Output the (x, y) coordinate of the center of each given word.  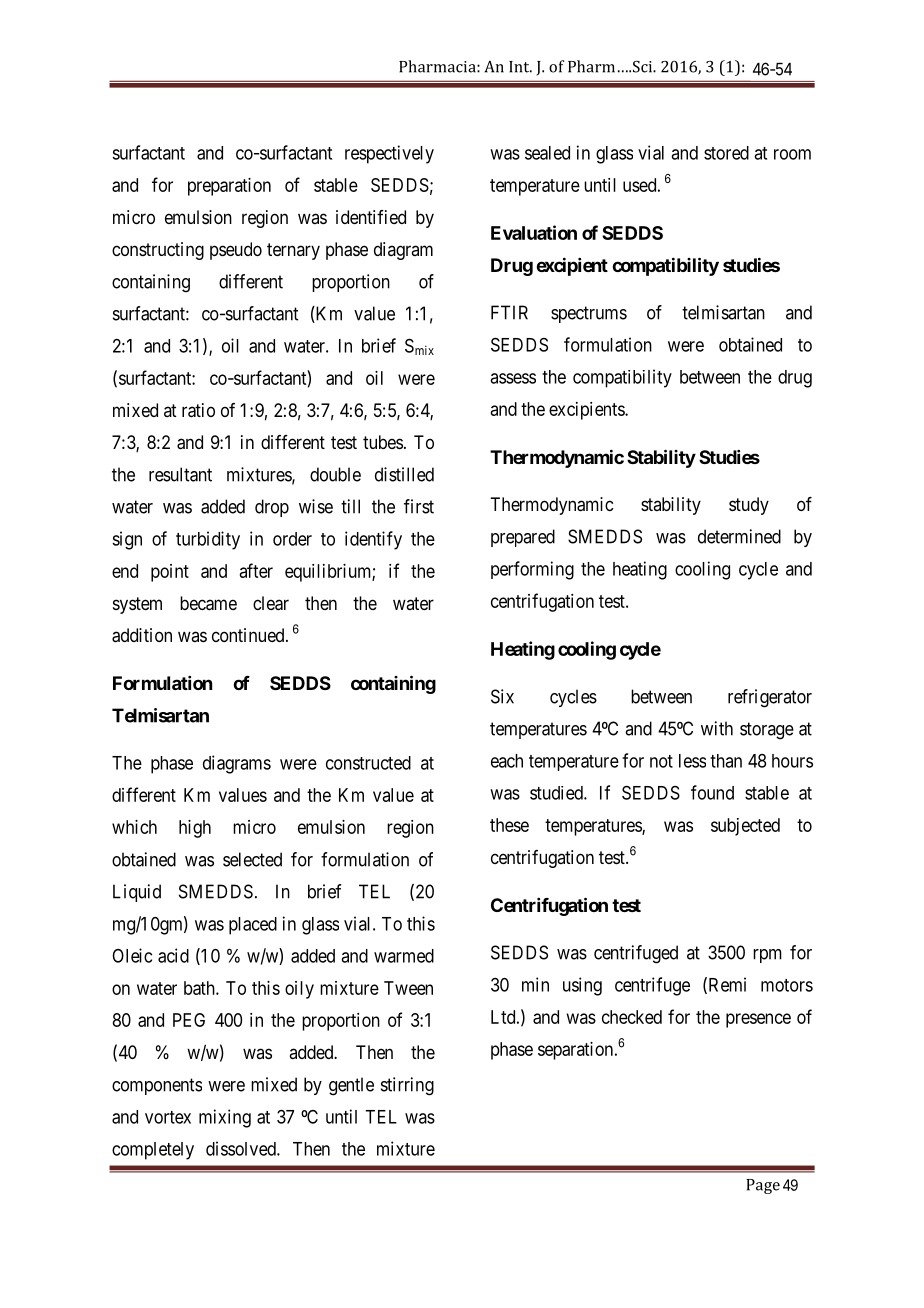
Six (502, 696)
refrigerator (770, 698)
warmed (404, 956)
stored (726, 153)
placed (253, 926)
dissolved (242, 1148)
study (749, 506)
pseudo (236, 251)
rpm (767, 956)
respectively (389, 154)
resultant (180, 474)
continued (249, 635)
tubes (383, 442)
